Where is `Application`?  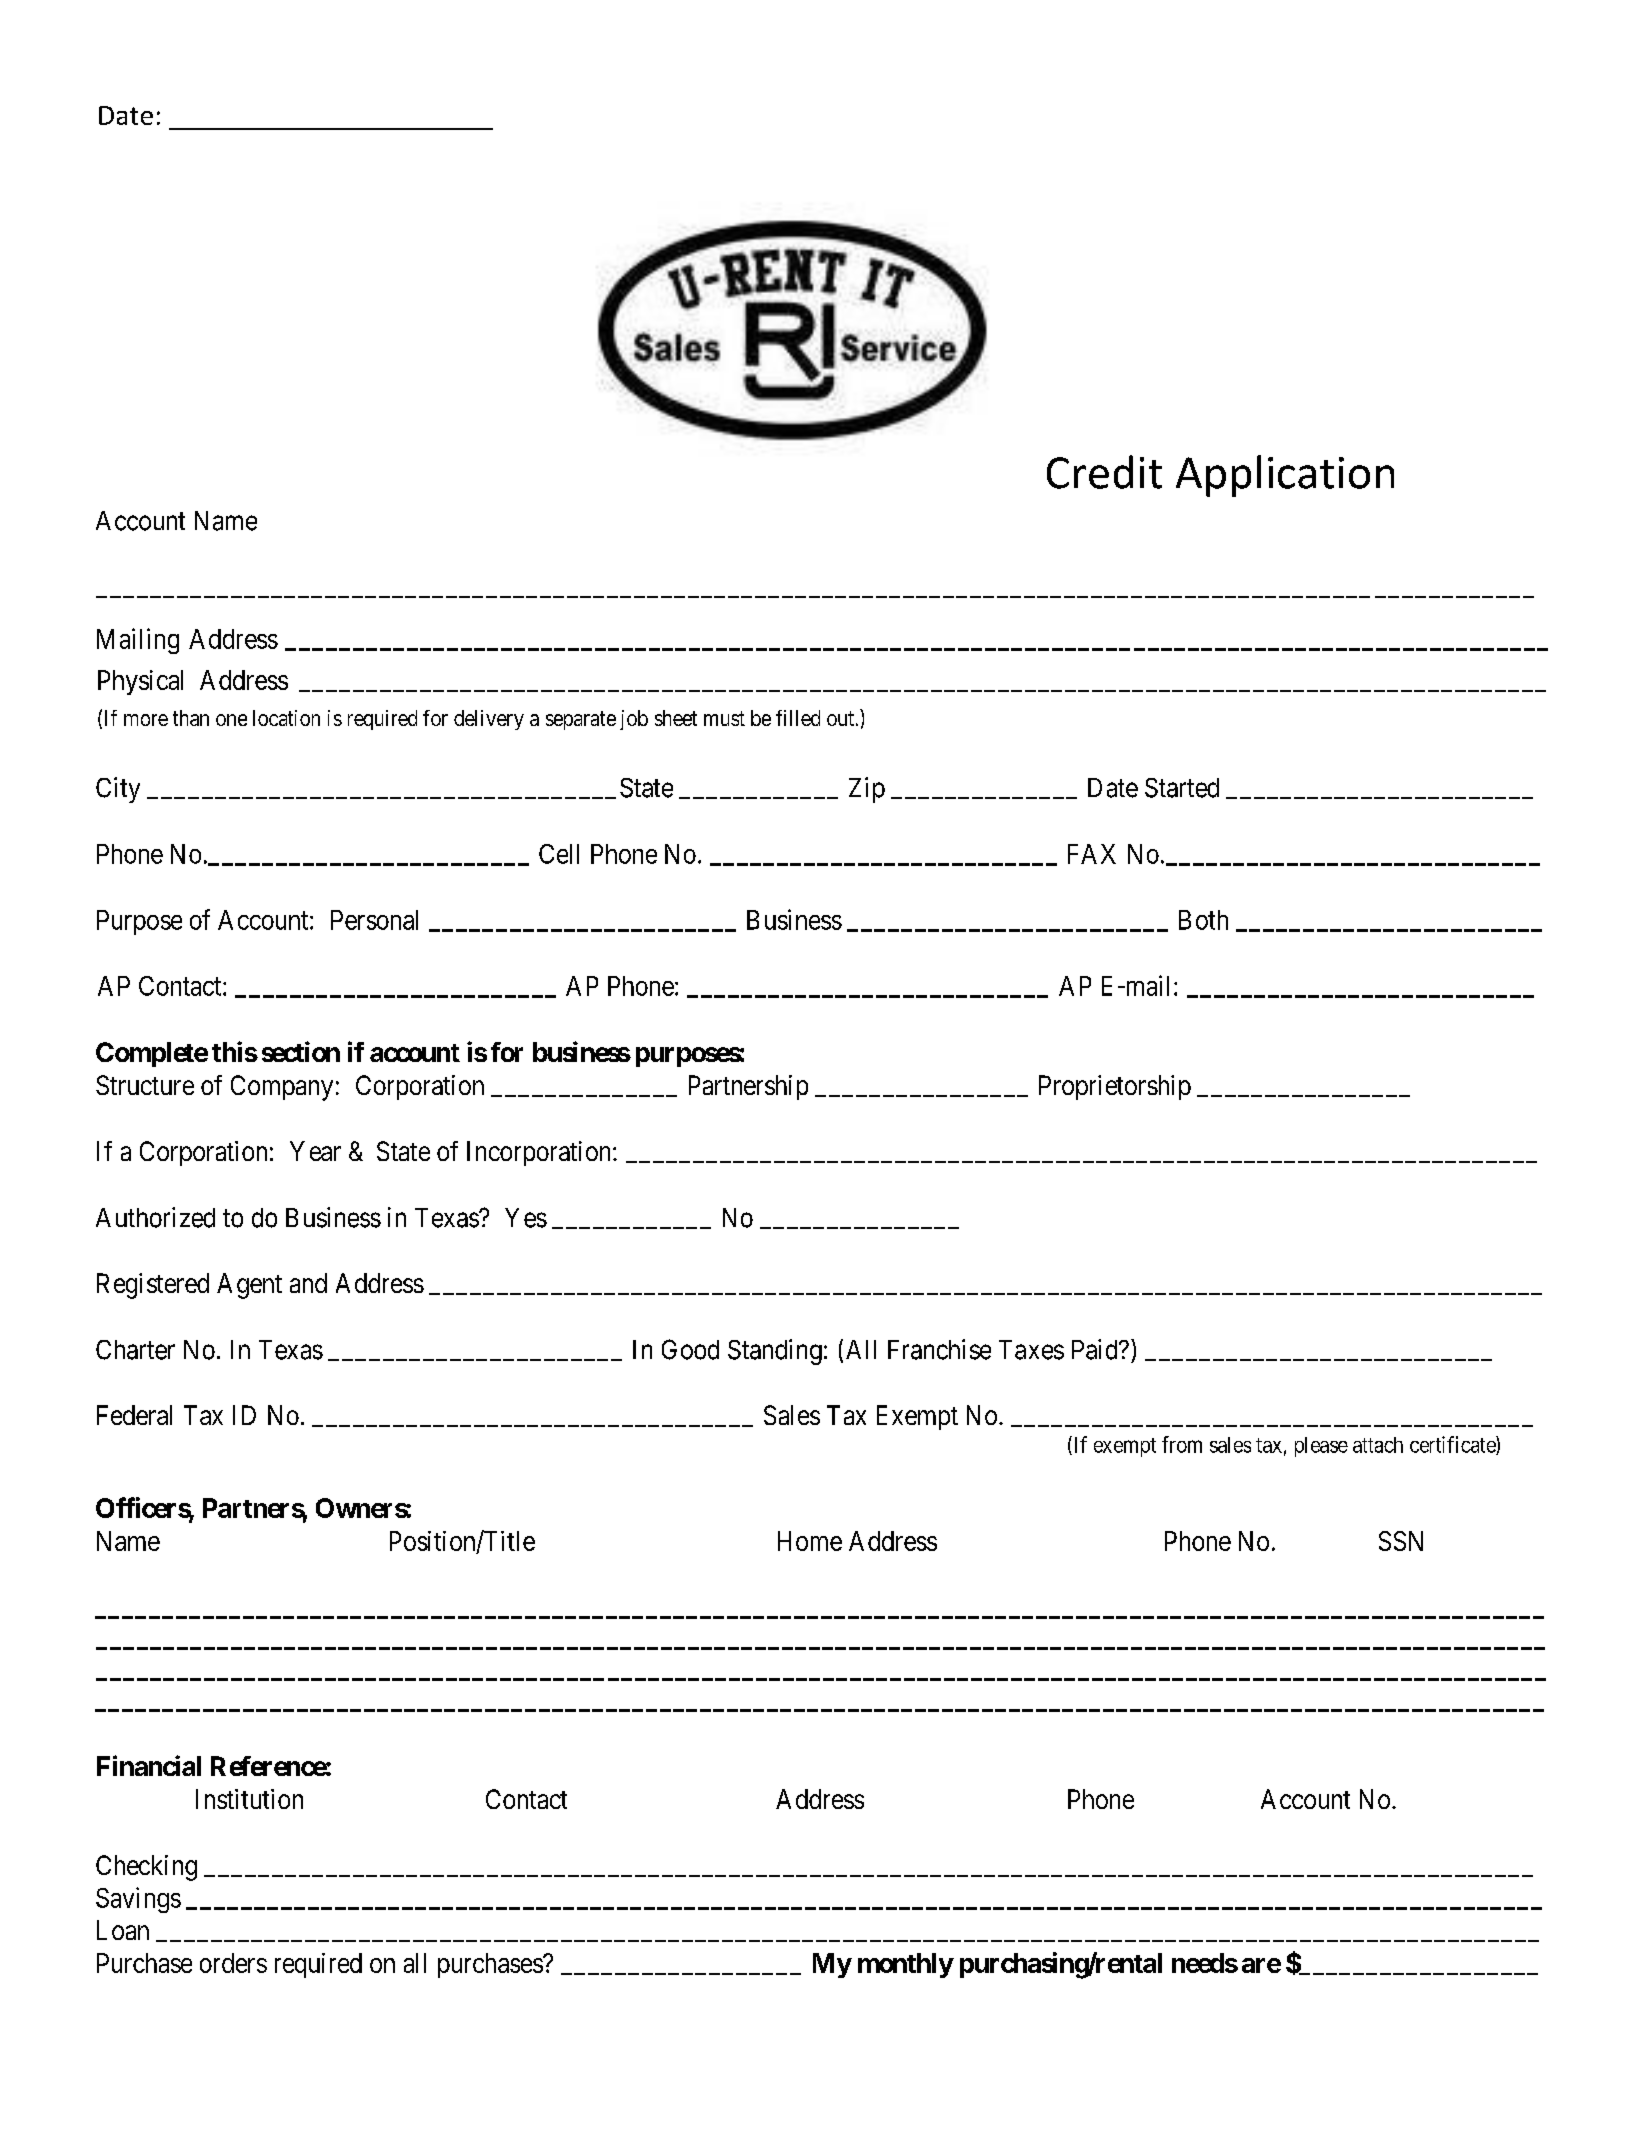
Application is located at coordinates (1285, 476).
